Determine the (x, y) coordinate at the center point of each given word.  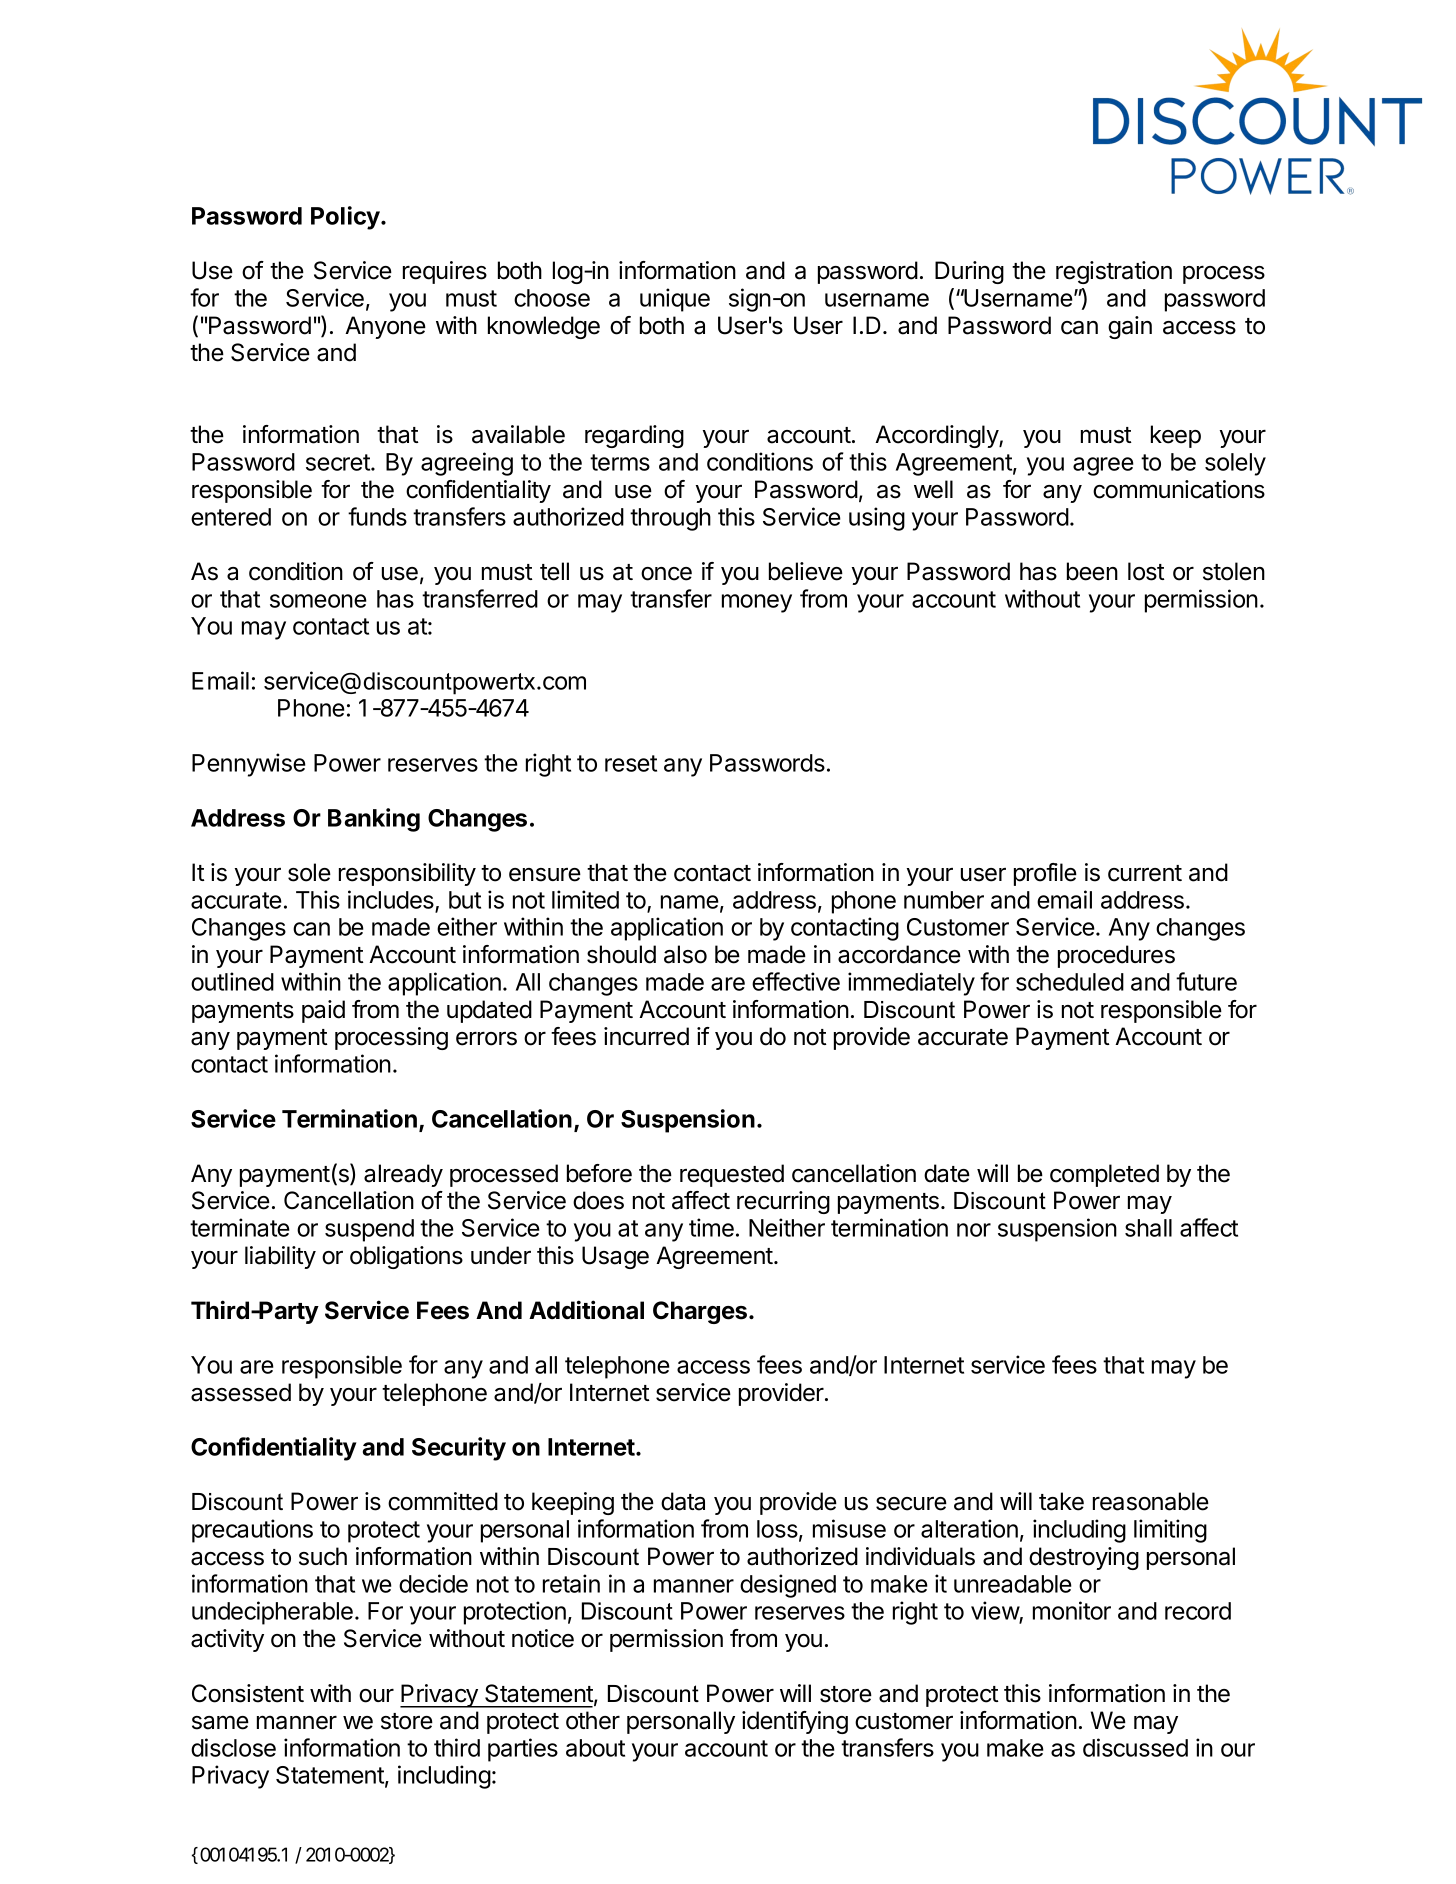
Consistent (248, 1693)
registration (1114, 272)
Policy (346, 218)
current (1145, 873)
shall (1148, 1228)
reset (631, 763)
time (711, 1227)
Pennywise (249, 765)
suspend (369, 1230)
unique (675, 300)
